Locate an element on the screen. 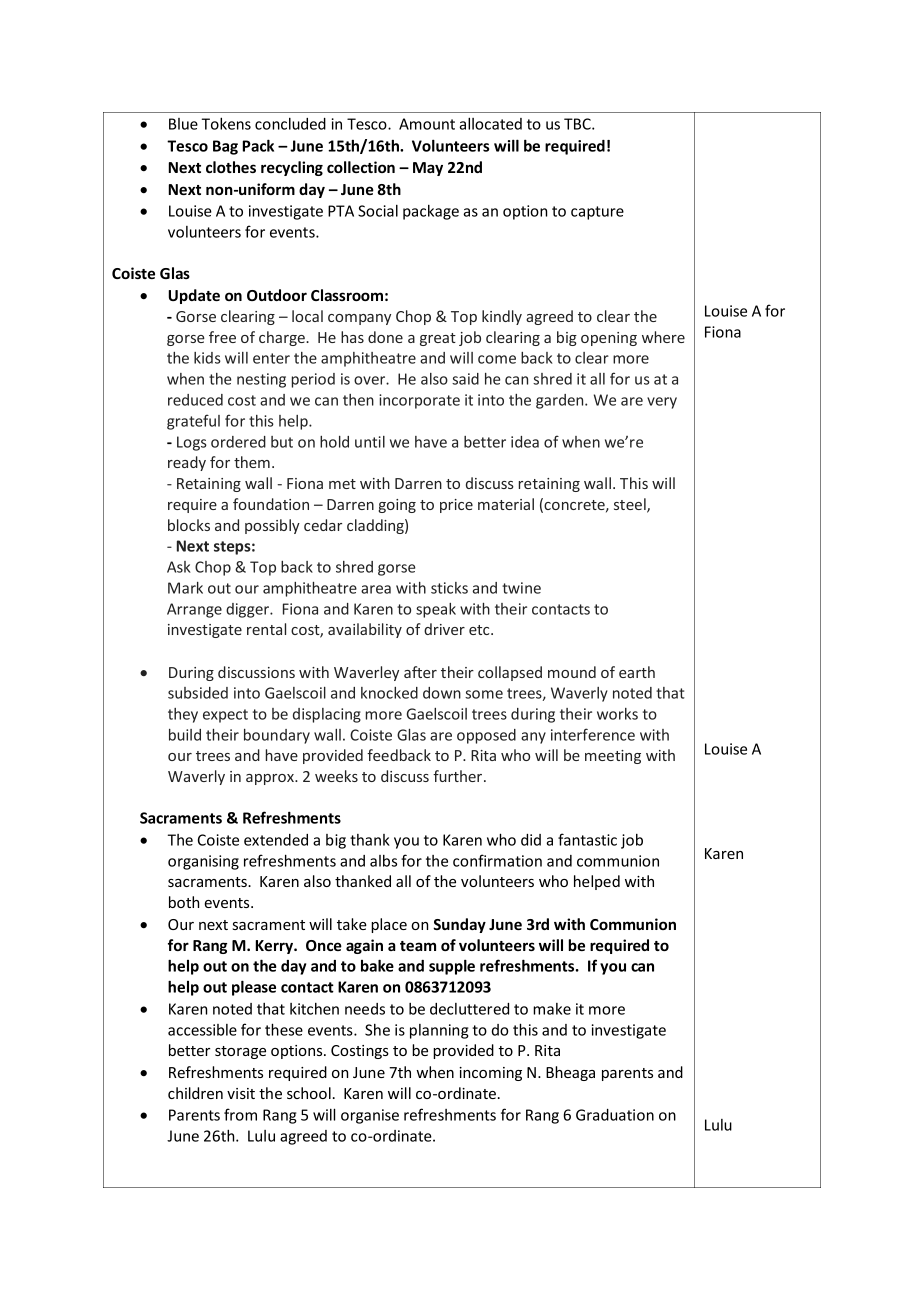 This screenshot has width=924, height=1308. organising is located at coordinates (203, 862).
